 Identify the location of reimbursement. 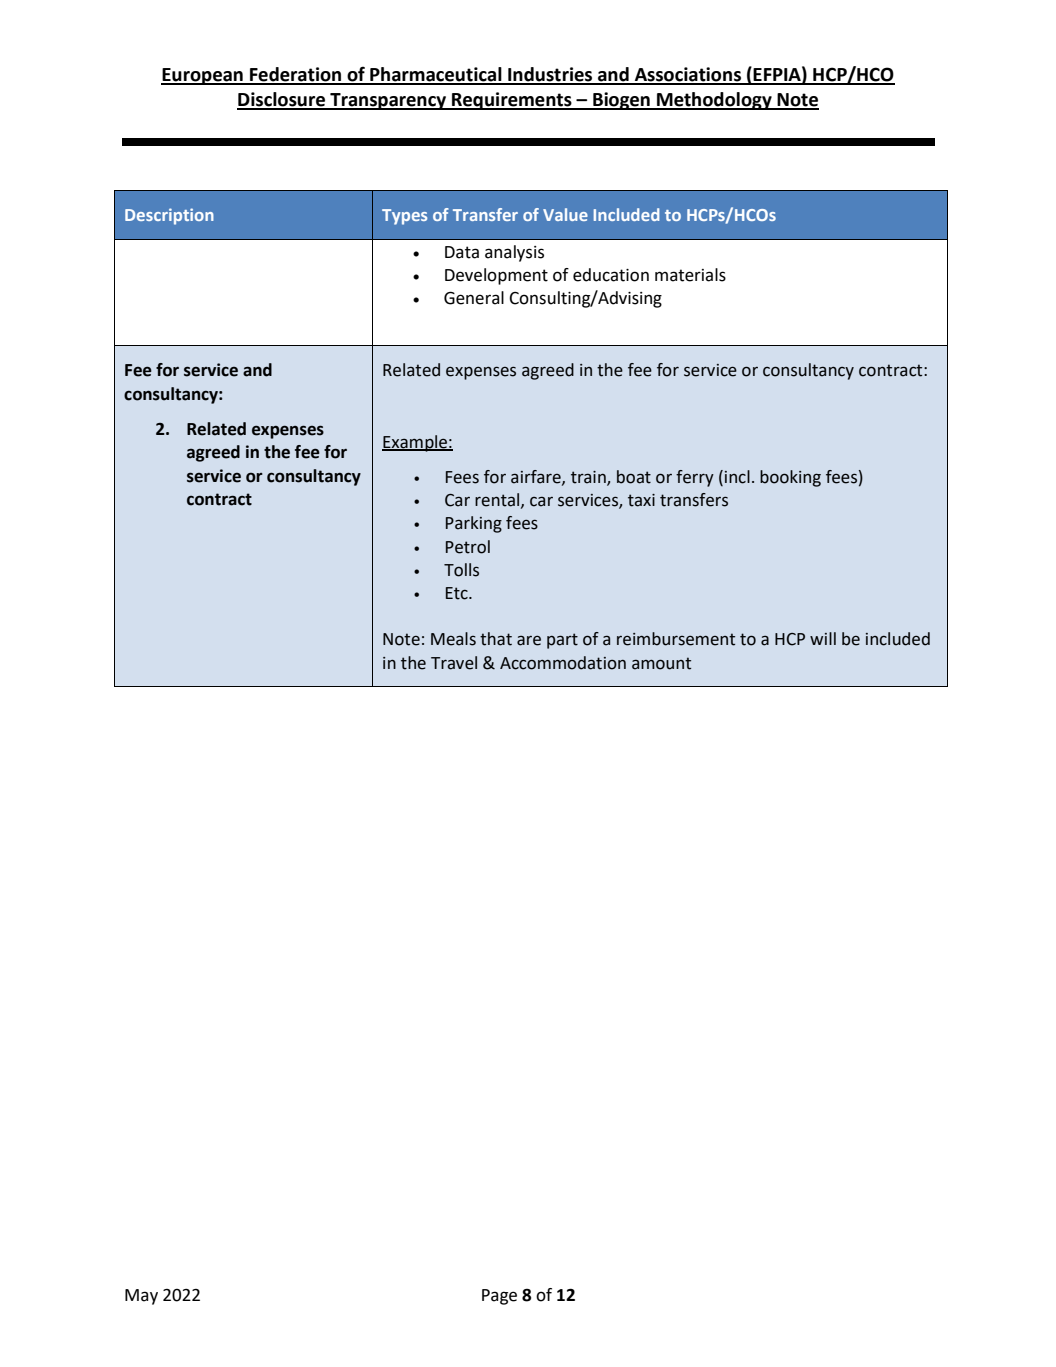
(676, 639).
